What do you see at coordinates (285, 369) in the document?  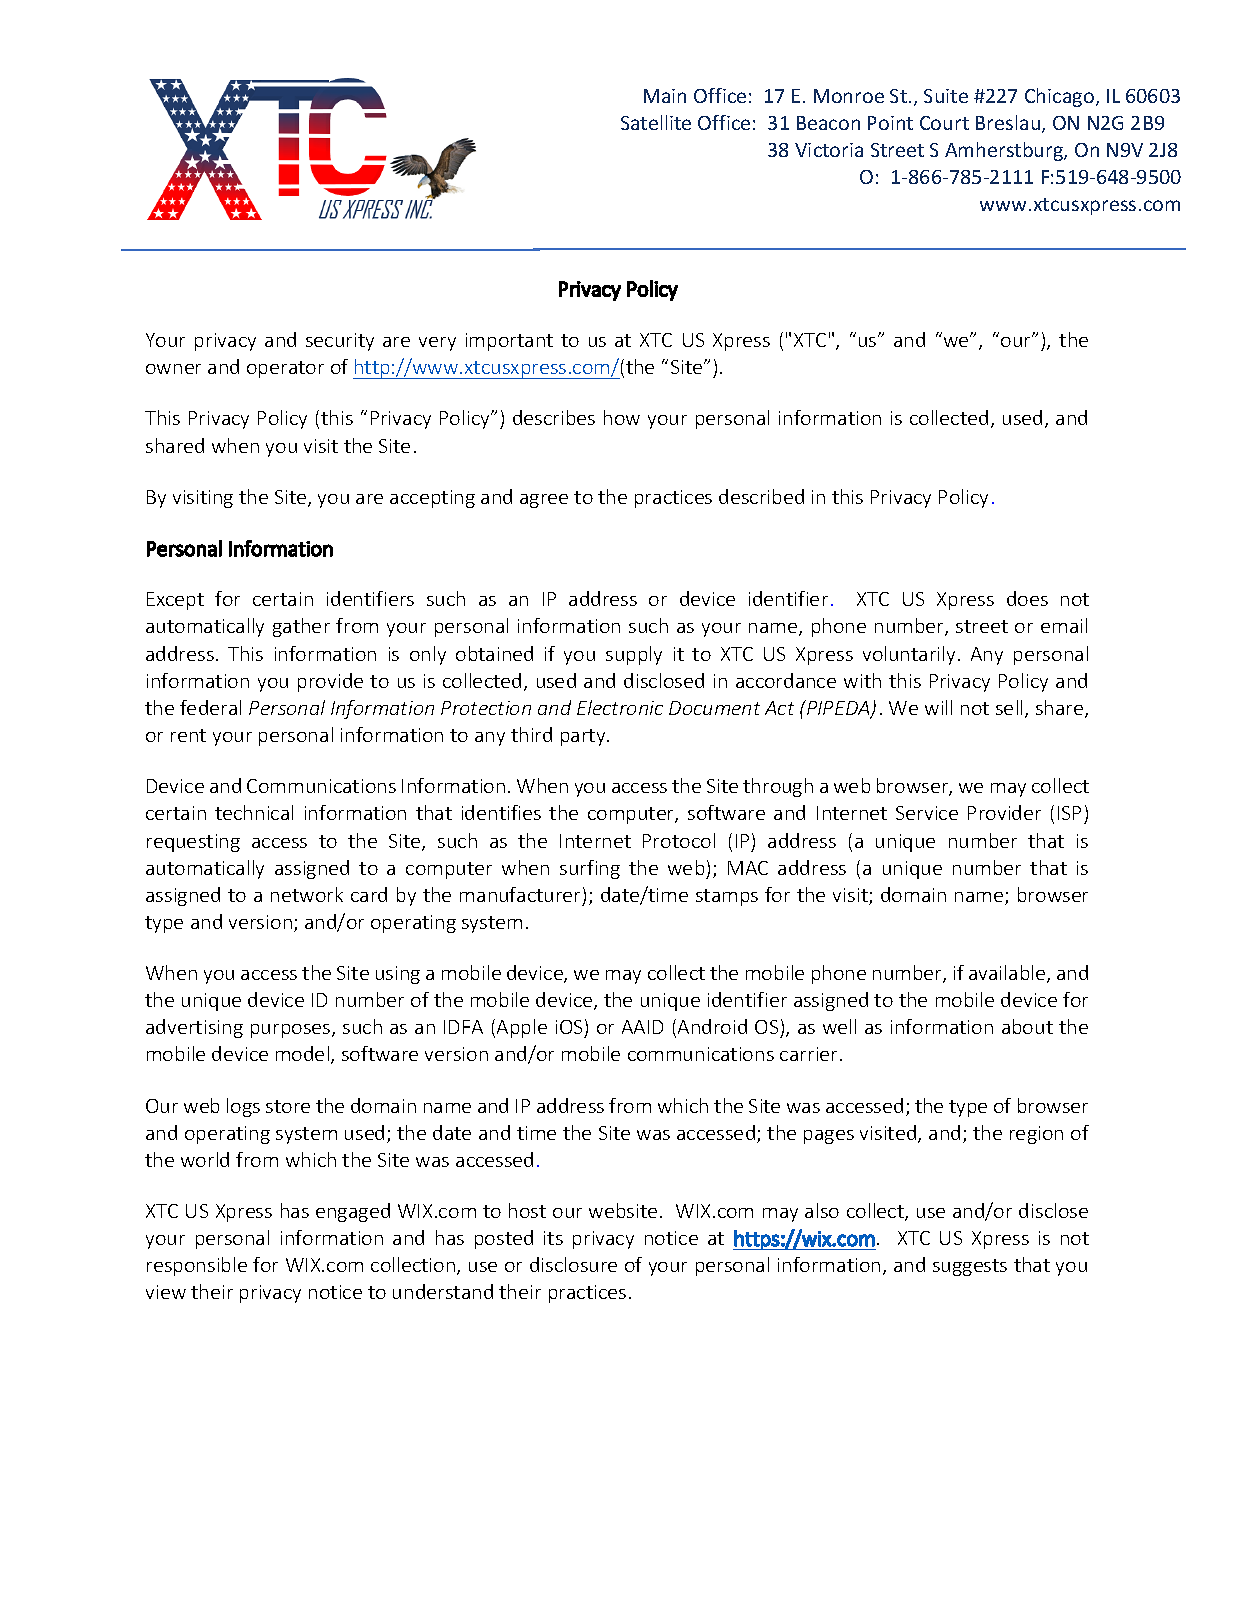 I see `operator` at bounding box center [285, 369].
